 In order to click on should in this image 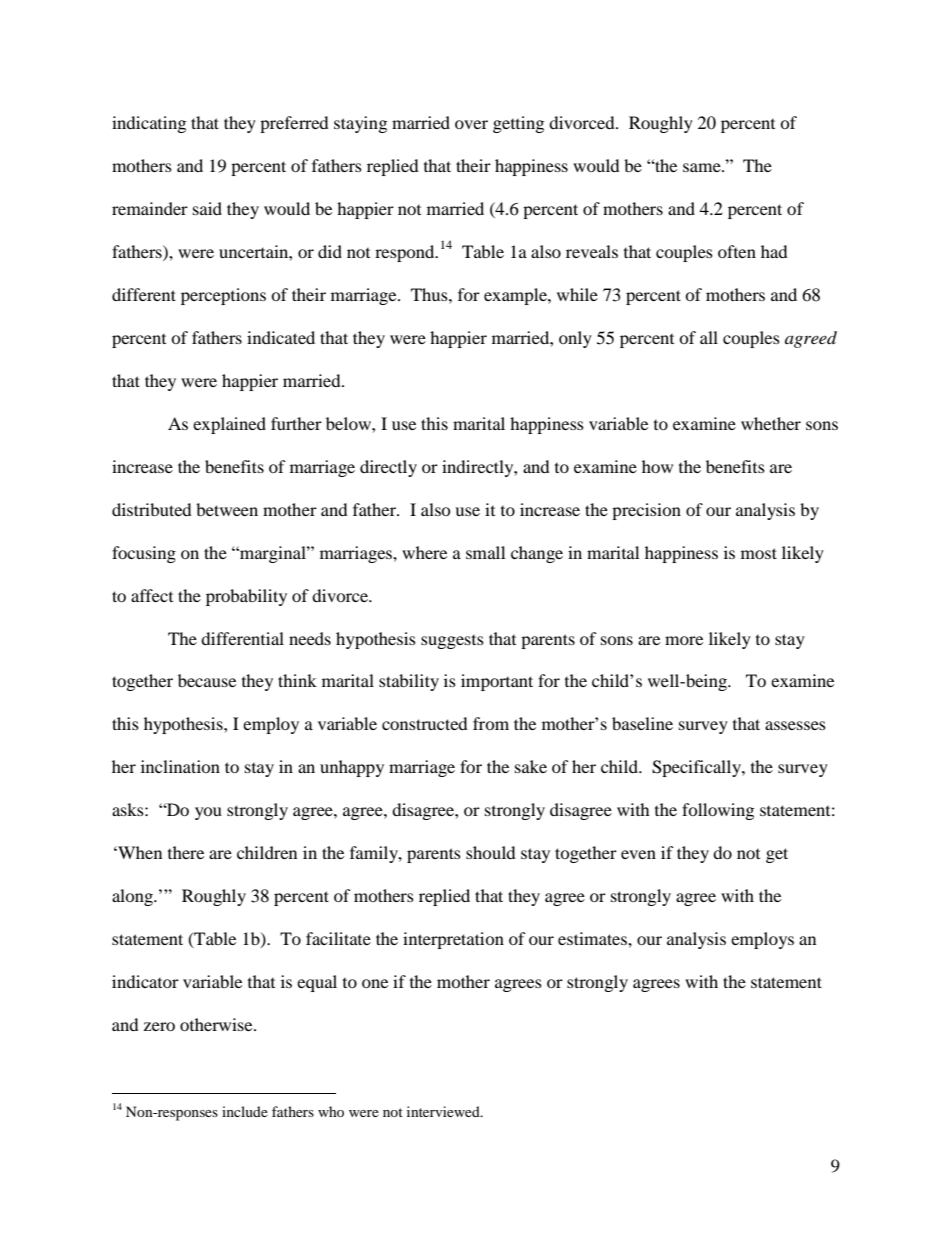, I will do `click(491, 852)`.
